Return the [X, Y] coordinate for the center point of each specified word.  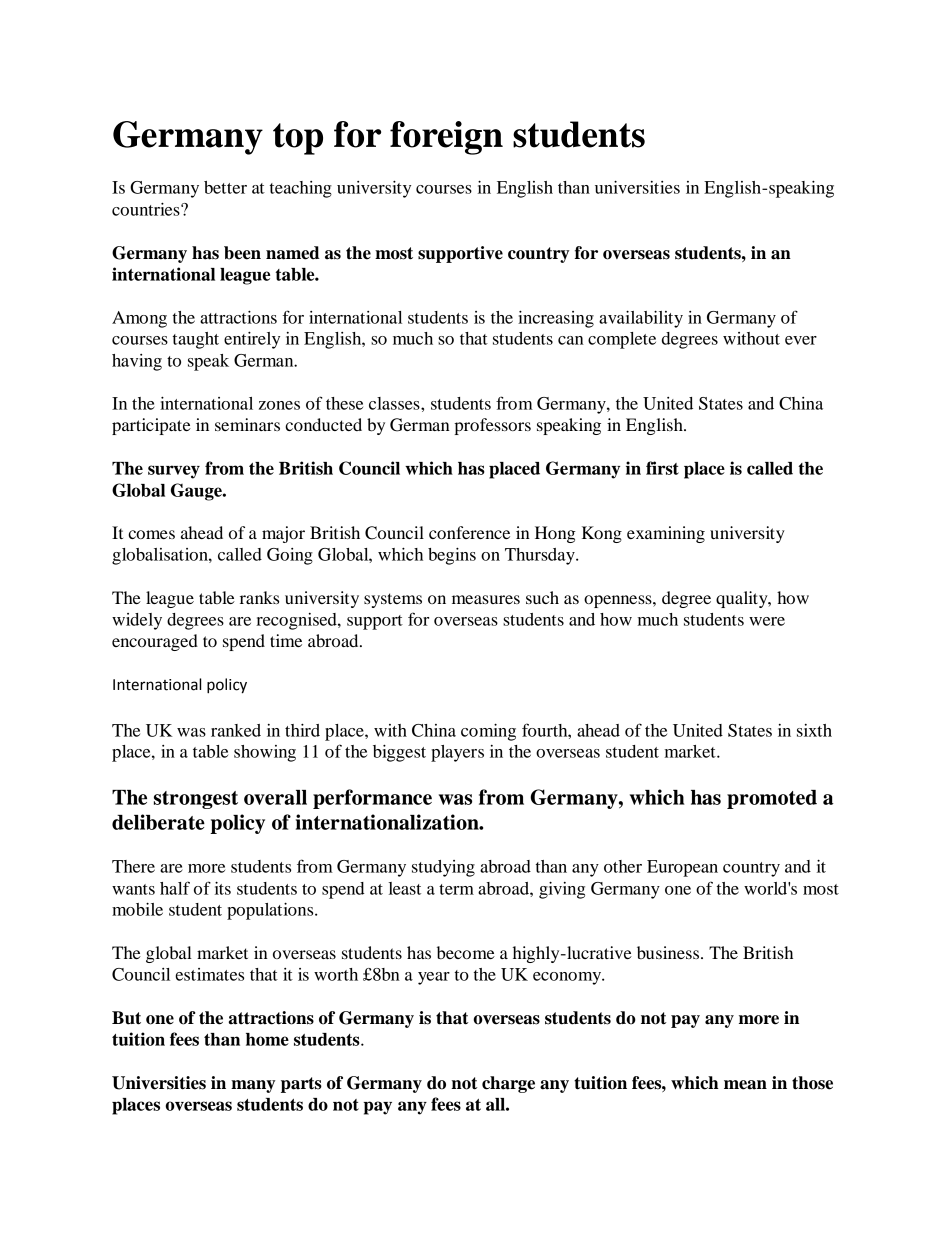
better [225, 187]
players [457, 753]
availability [641, 319]
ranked [236, 730]
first [662, 468]
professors [492, 426]
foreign [446, 138]
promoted [772, 799]
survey [174, 472]
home [267, 1039]
